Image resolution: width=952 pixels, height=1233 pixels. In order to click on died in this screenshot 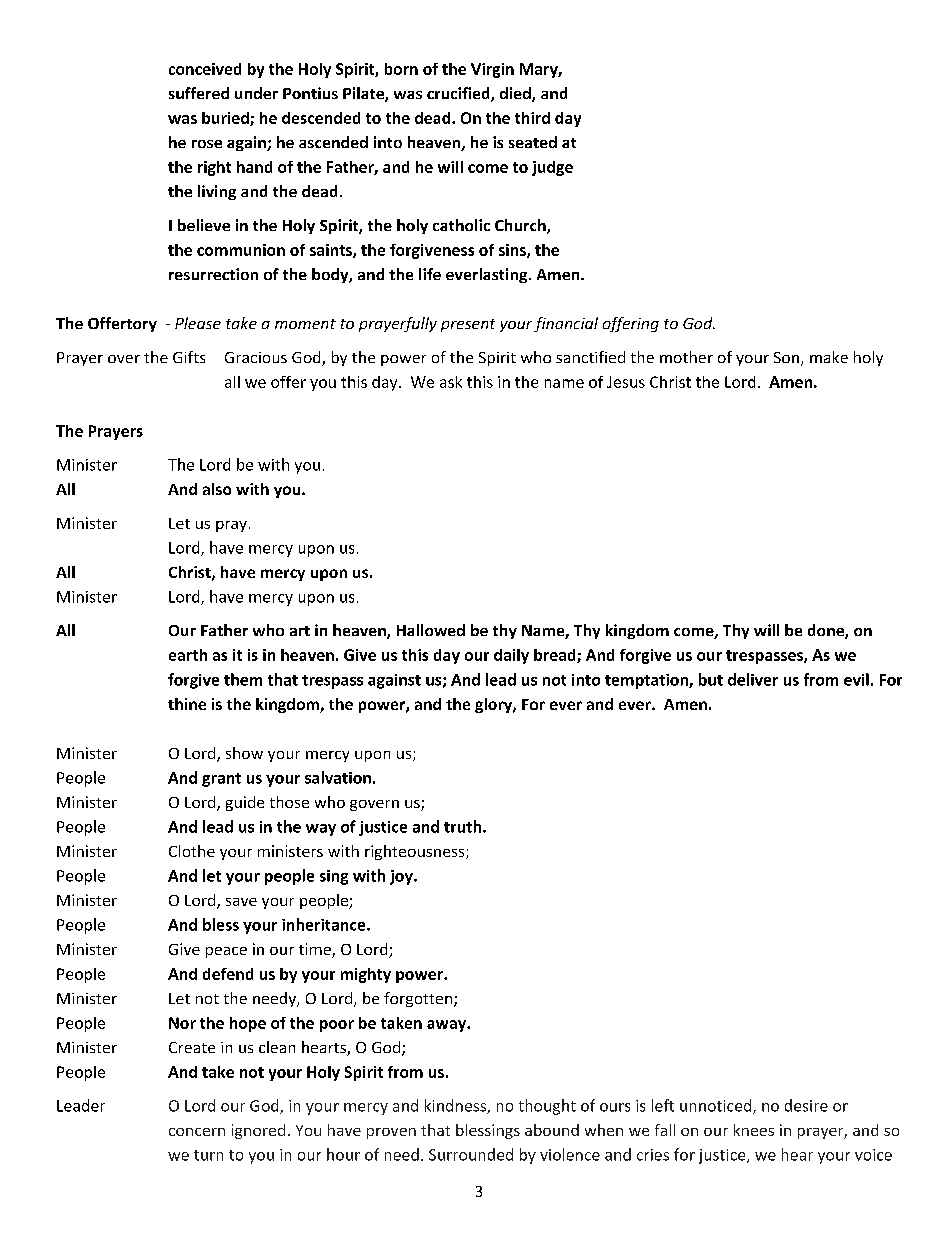, I will do `click(516, 94)`.
